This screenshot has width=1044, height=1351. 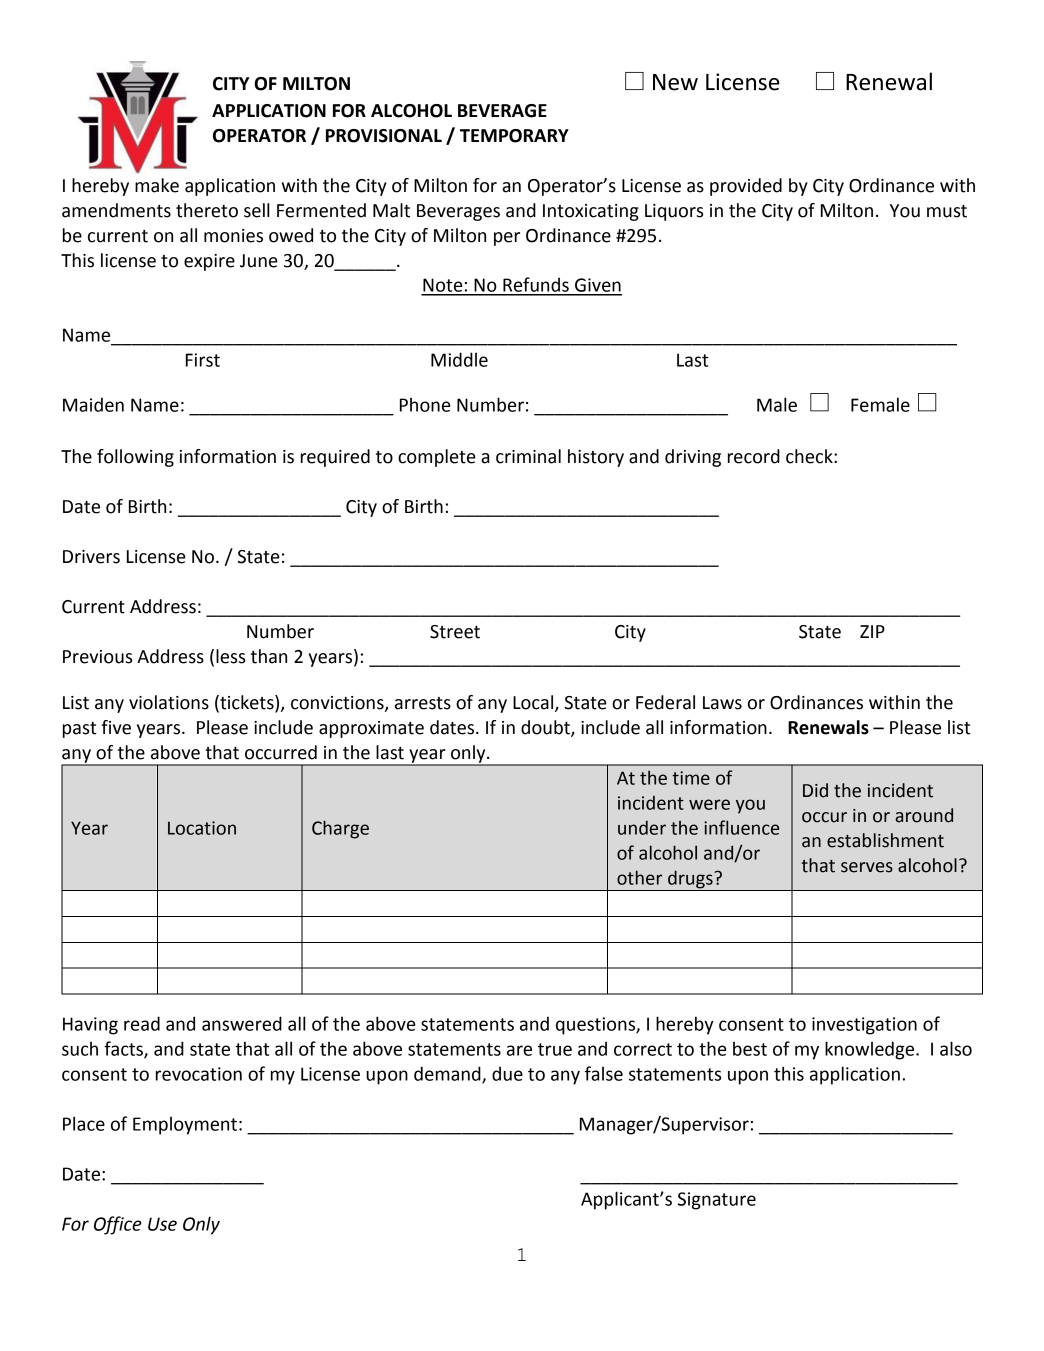 What do you see at coordinates (639, 877) in the screenshot?
I see `other` at bounding box center [639, 877].
